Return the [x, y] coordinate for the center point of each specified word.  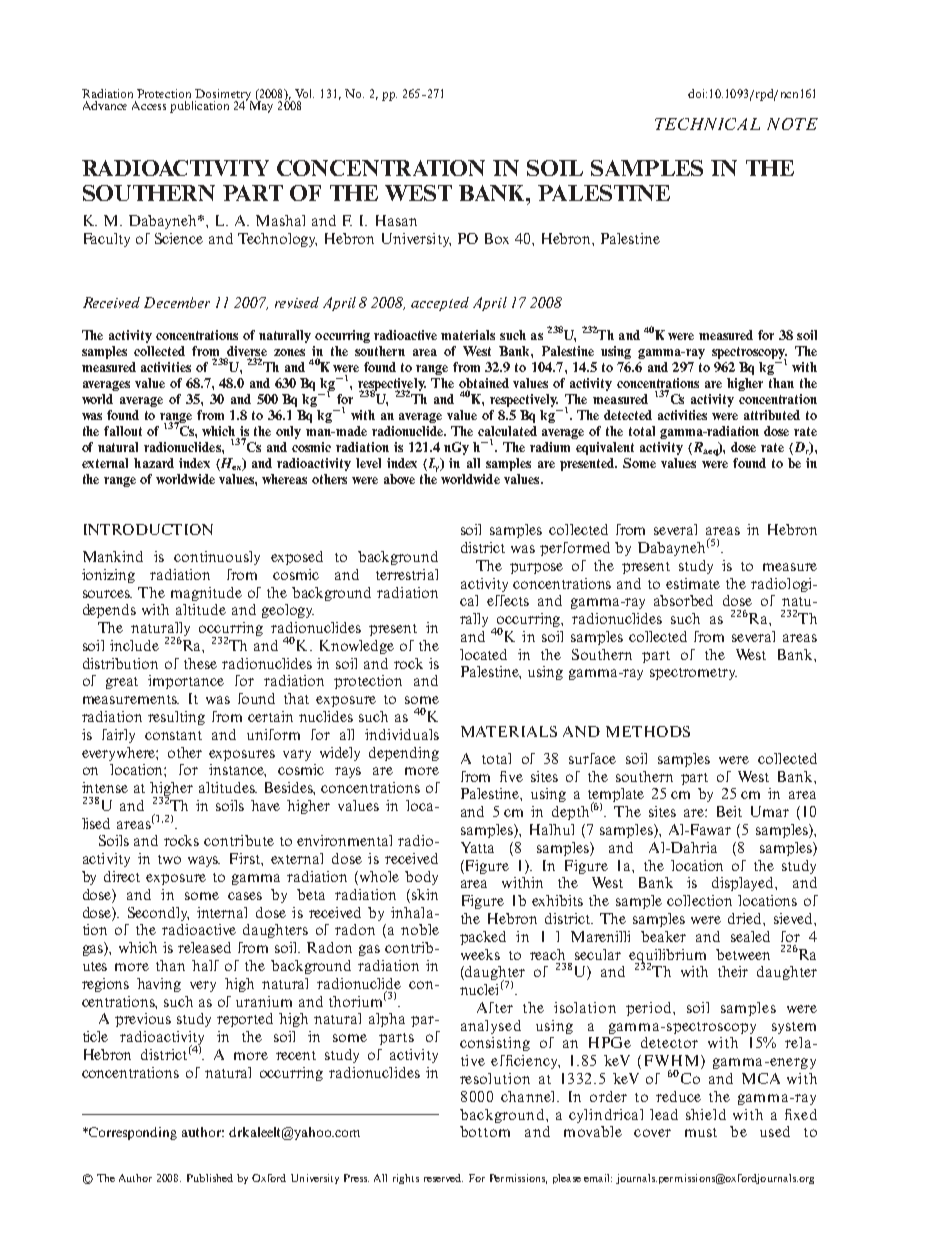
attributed [772, 415]
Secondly [158, 914]
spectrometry [693, 674]
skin [425, 894]
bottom [485, 1131]
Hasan [396, 220]
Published [210, 1178]
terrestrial [407, 574]
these [200, 663]
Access [149, 105]
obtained [484, 383]
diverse [247, 351]
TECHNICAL [707, 124]
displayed [744, 884]
